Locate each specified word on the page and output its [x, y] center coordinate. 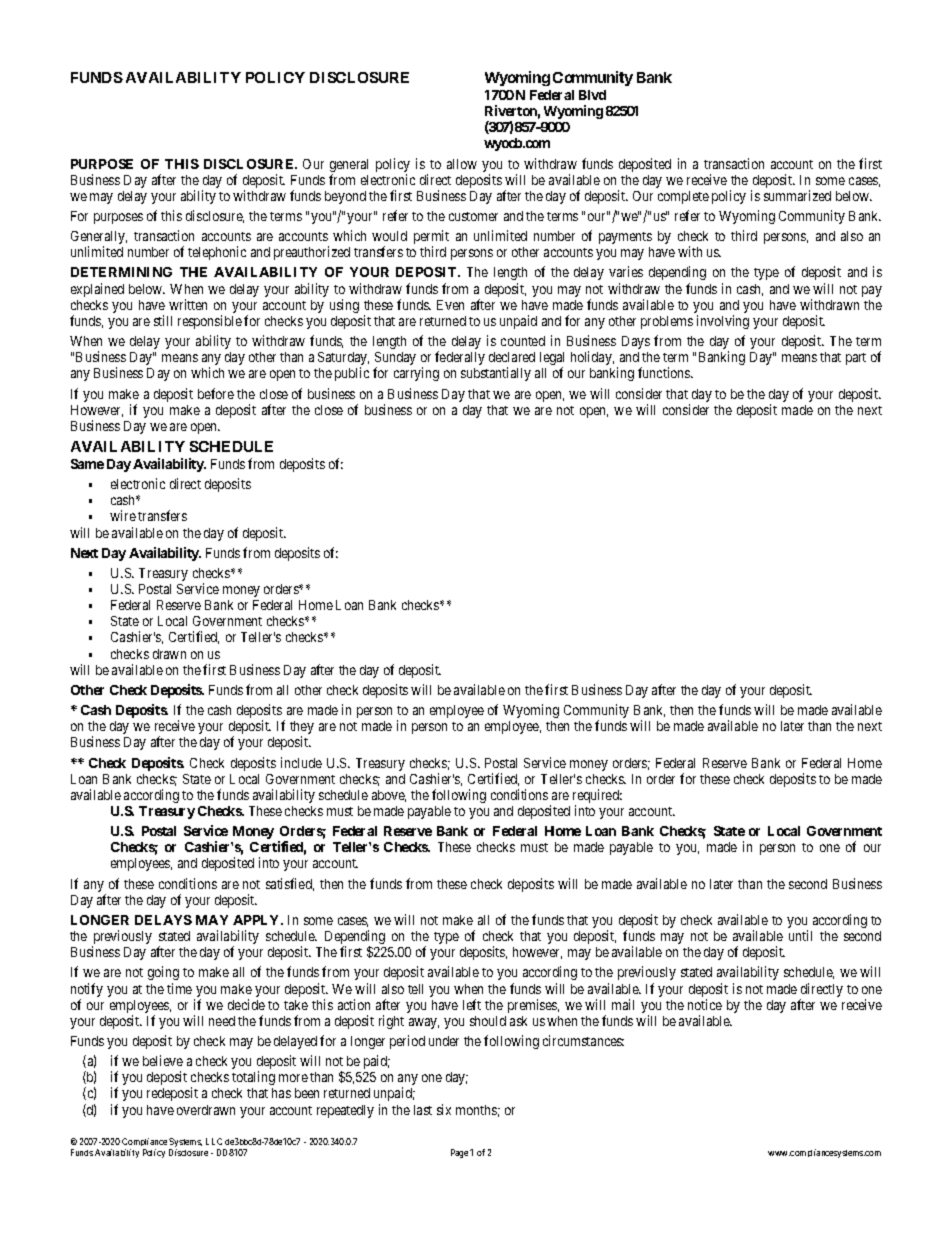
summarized [797, 195]
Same [87, 464]
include [301, 762]
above [389, 796]
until [800, 935]
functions [665, 372]
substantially [496, 374]
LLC [214, 1141]
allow [462, 164]
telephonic [217, 253]
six [444, 1109]
